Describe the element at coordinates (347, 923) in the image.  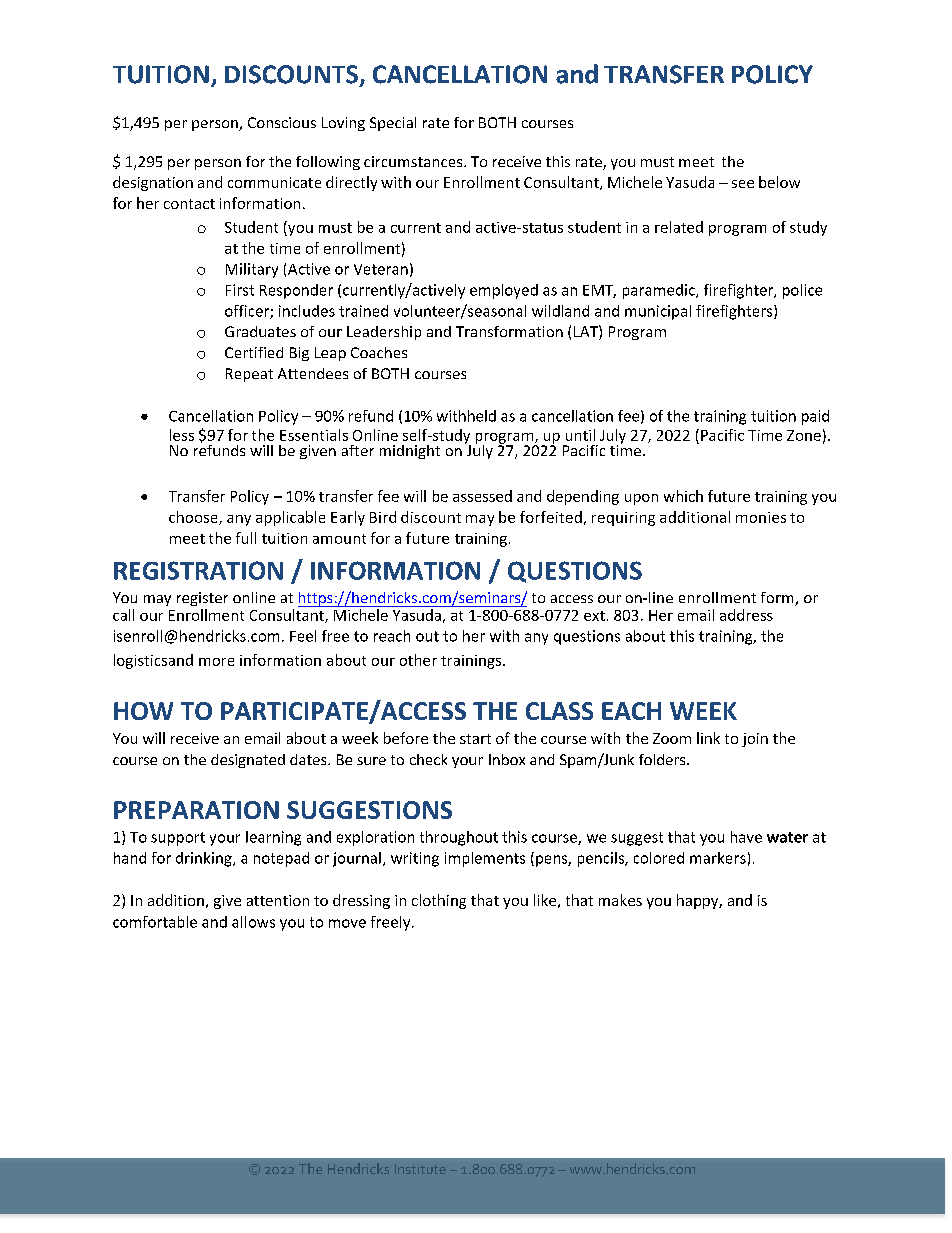
I see `move` at that location.
